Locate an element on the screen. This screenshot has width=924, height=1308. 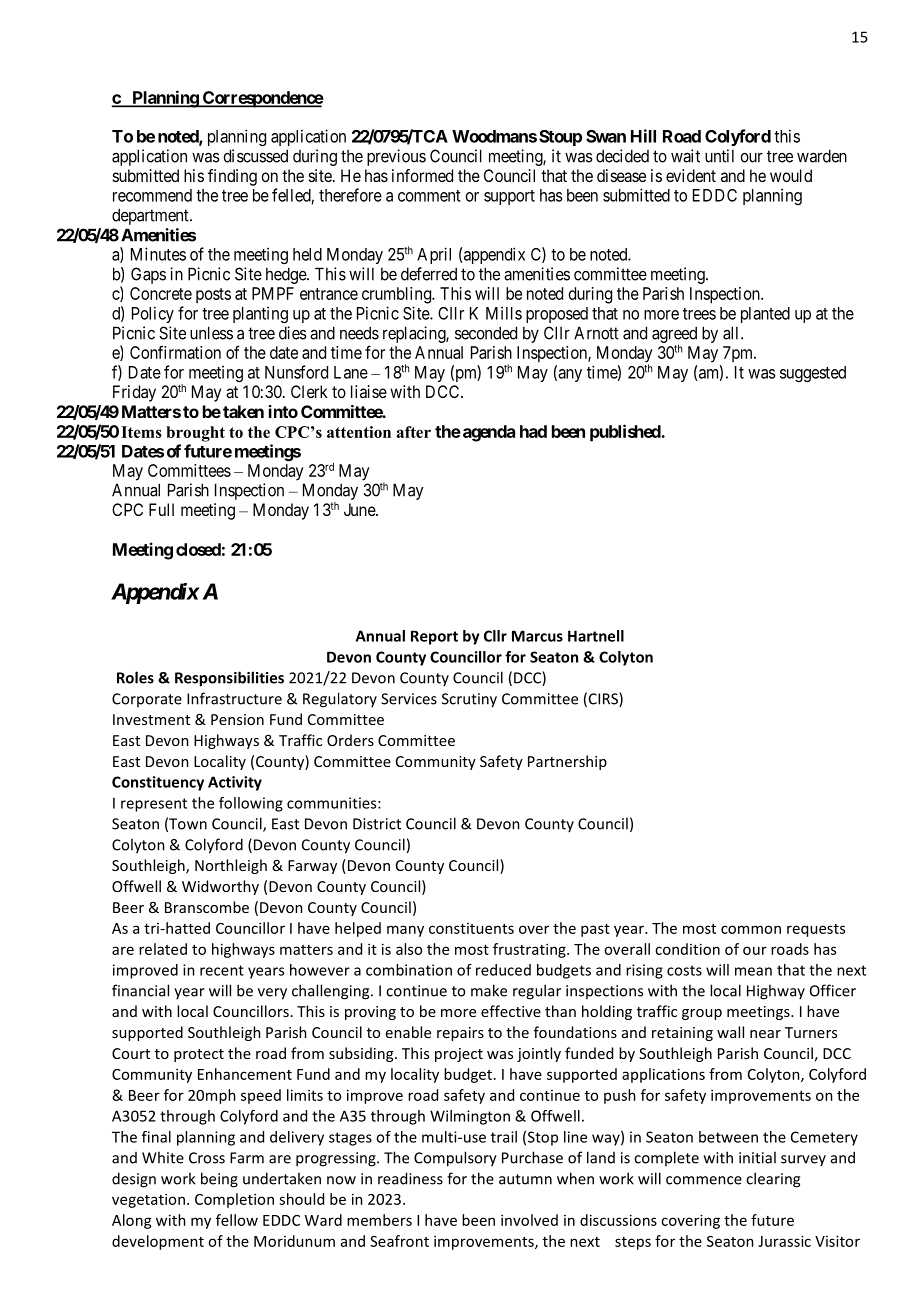
Completion is located at coordinates (234, 1200).
